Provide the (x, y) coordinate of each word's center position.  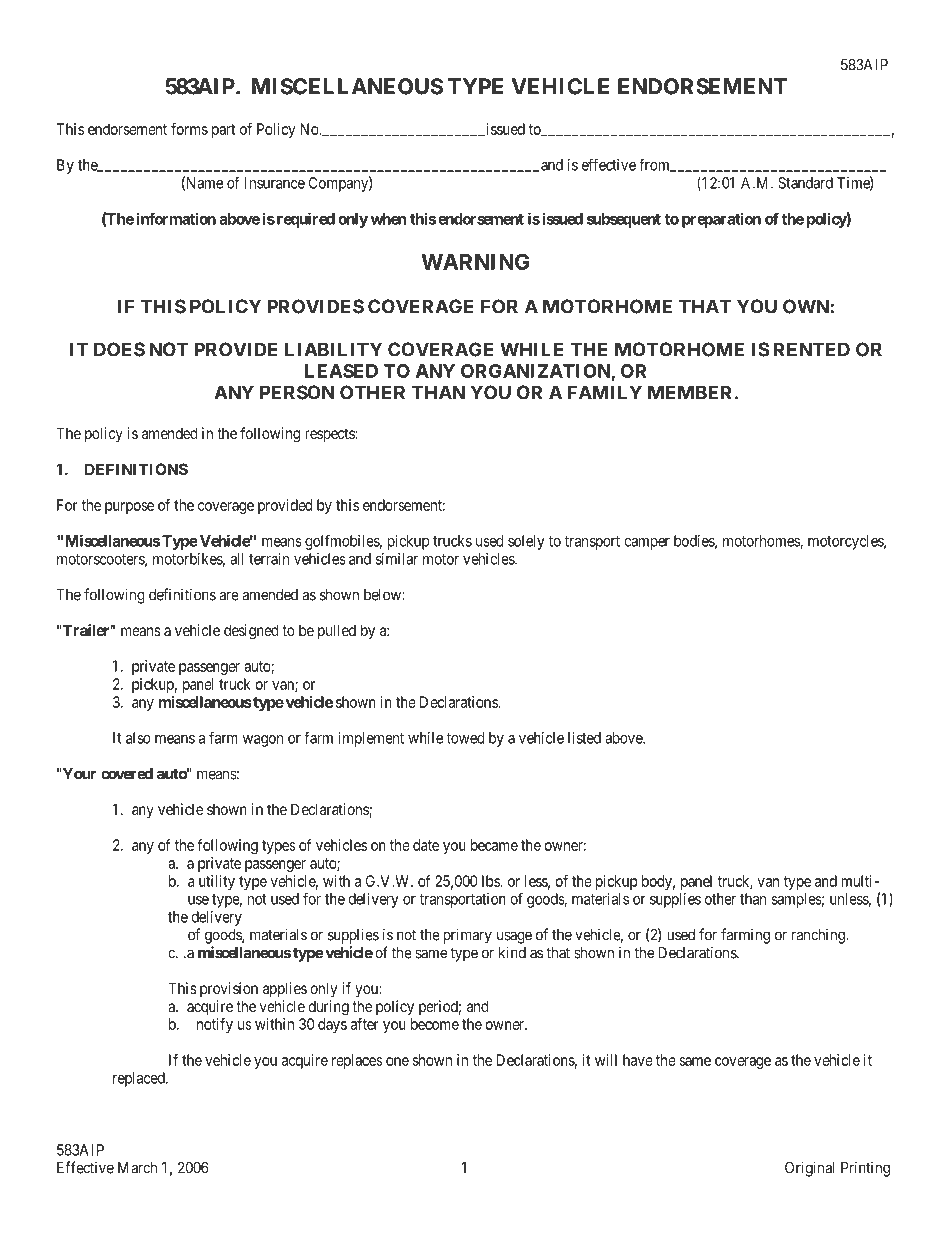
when (388, 219)
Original (809, 1169)
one (397, 1061)
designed (251, 632)
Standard (805, 183)
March (137, 1168)
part (223, 131)
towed (465, 738)
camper (647, 544)
